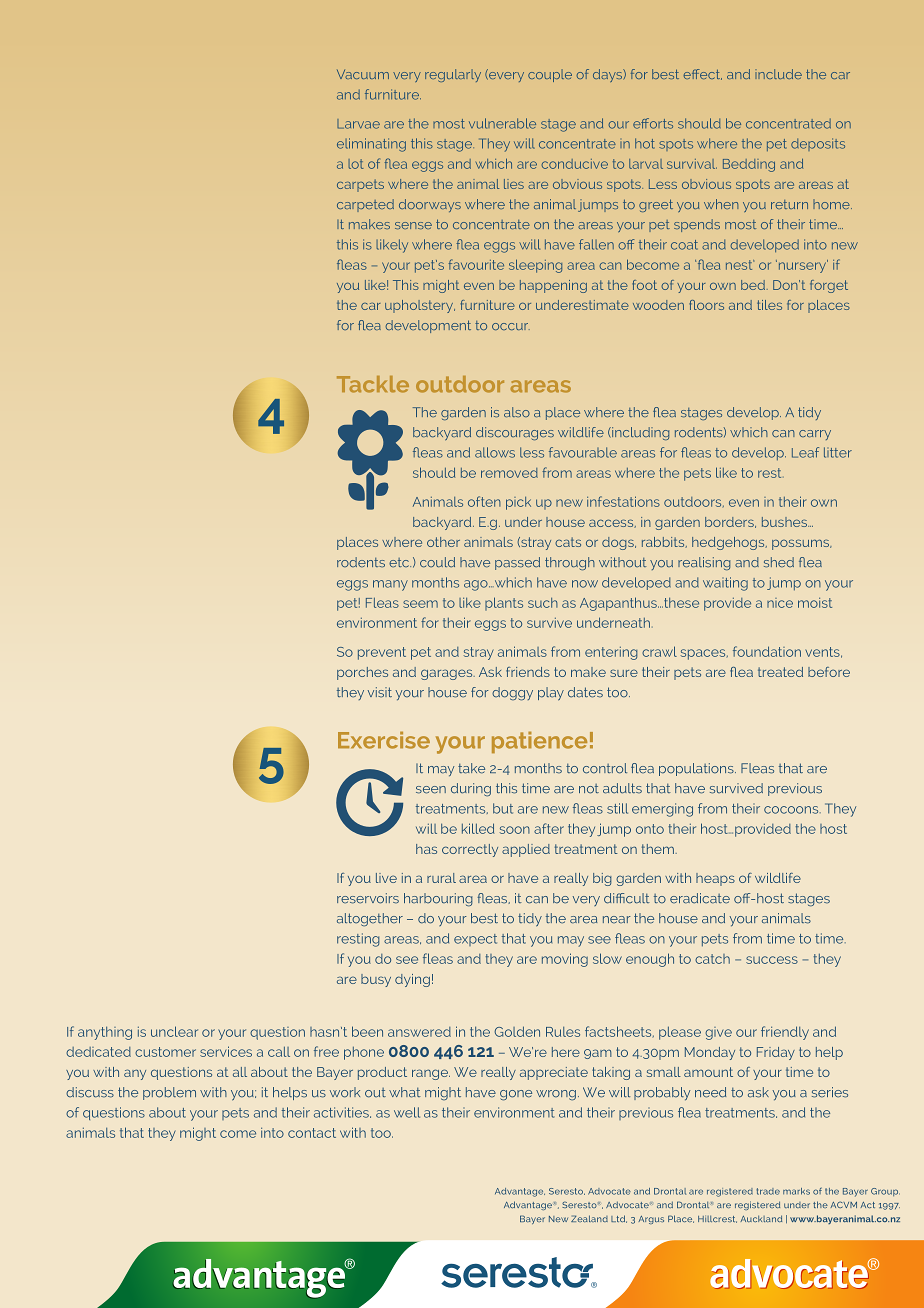 The height and width of the screenshot is (1308, 924). I want to click on cocoons, so click(792, 810).
